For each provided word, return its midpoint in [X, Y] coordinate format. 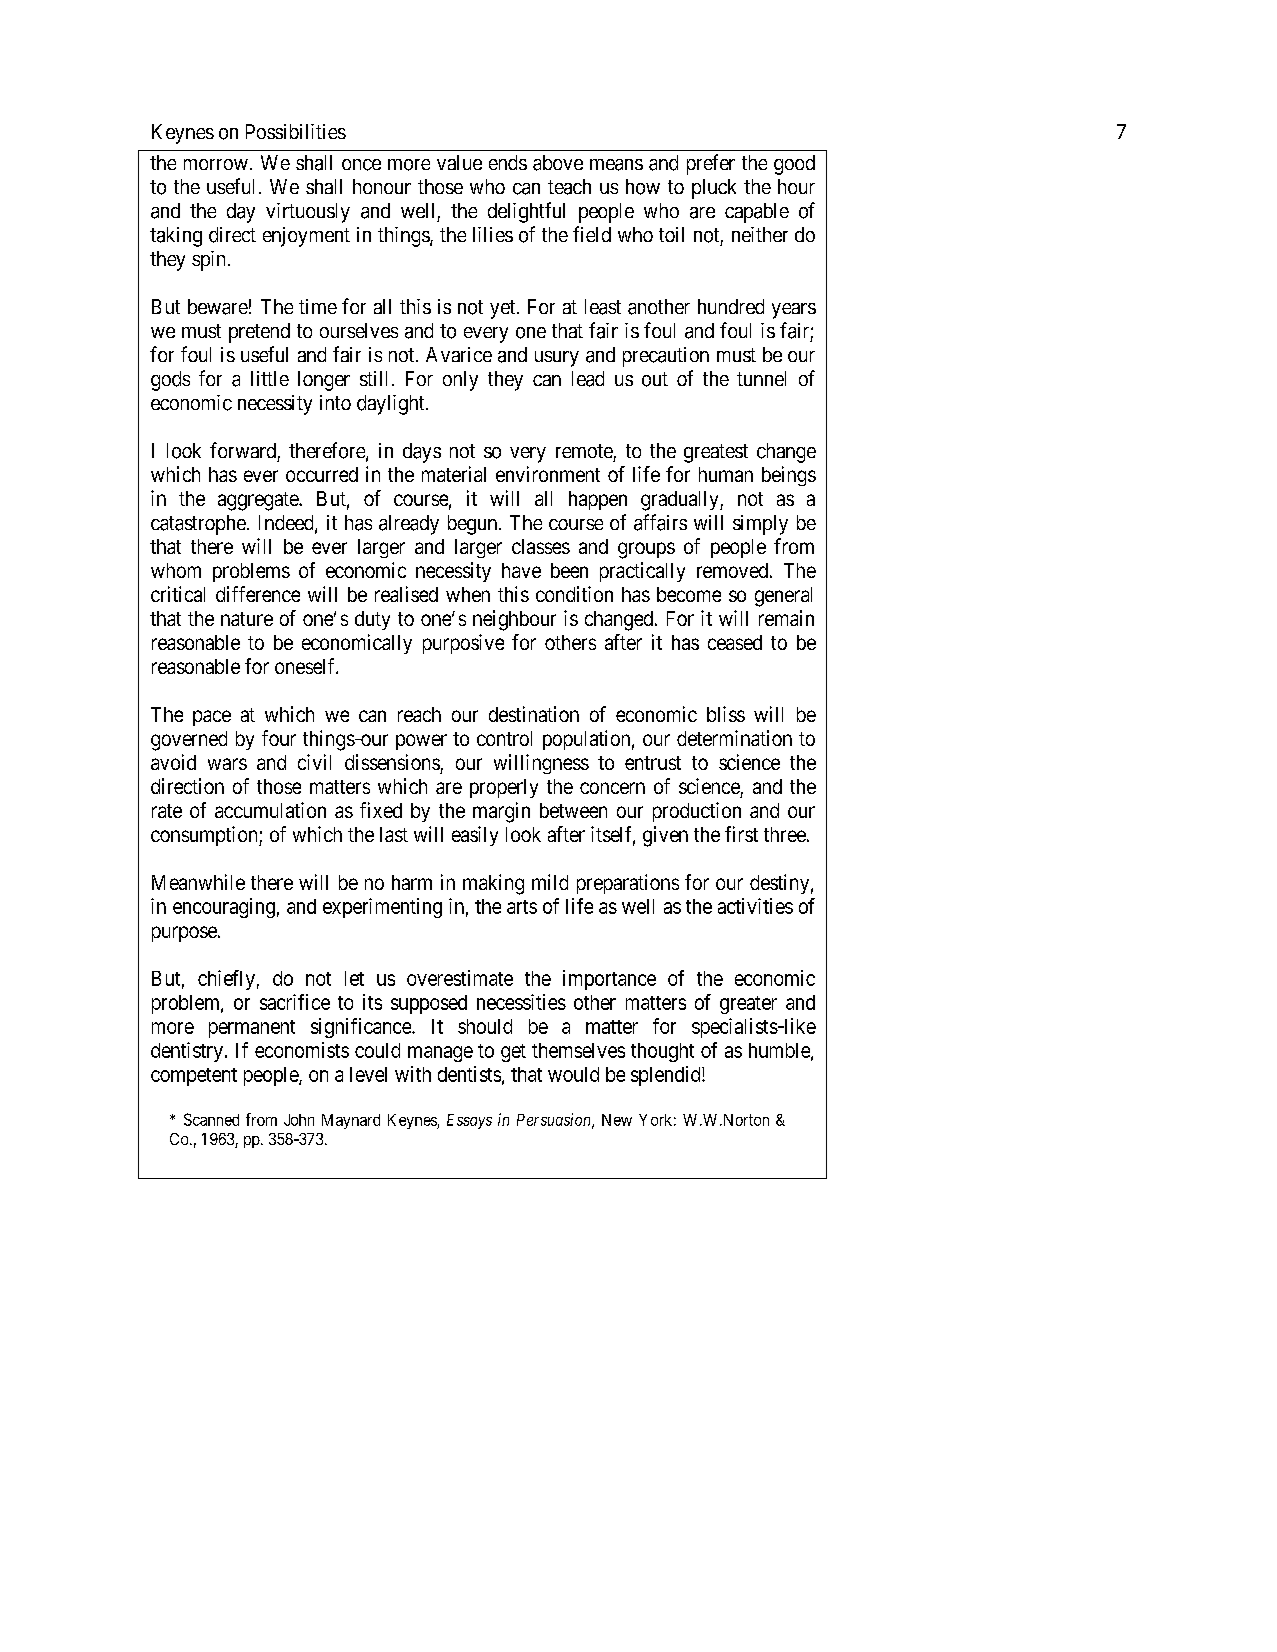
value [459, 162]
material [454, 474]
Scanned [211, 1119]
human [726, 474]
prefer [711, 164]
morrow [216, 164]
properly [504, 788]
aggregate [259, 501]
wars [227, 764]
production [697, 812]
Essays [469, 1121]
